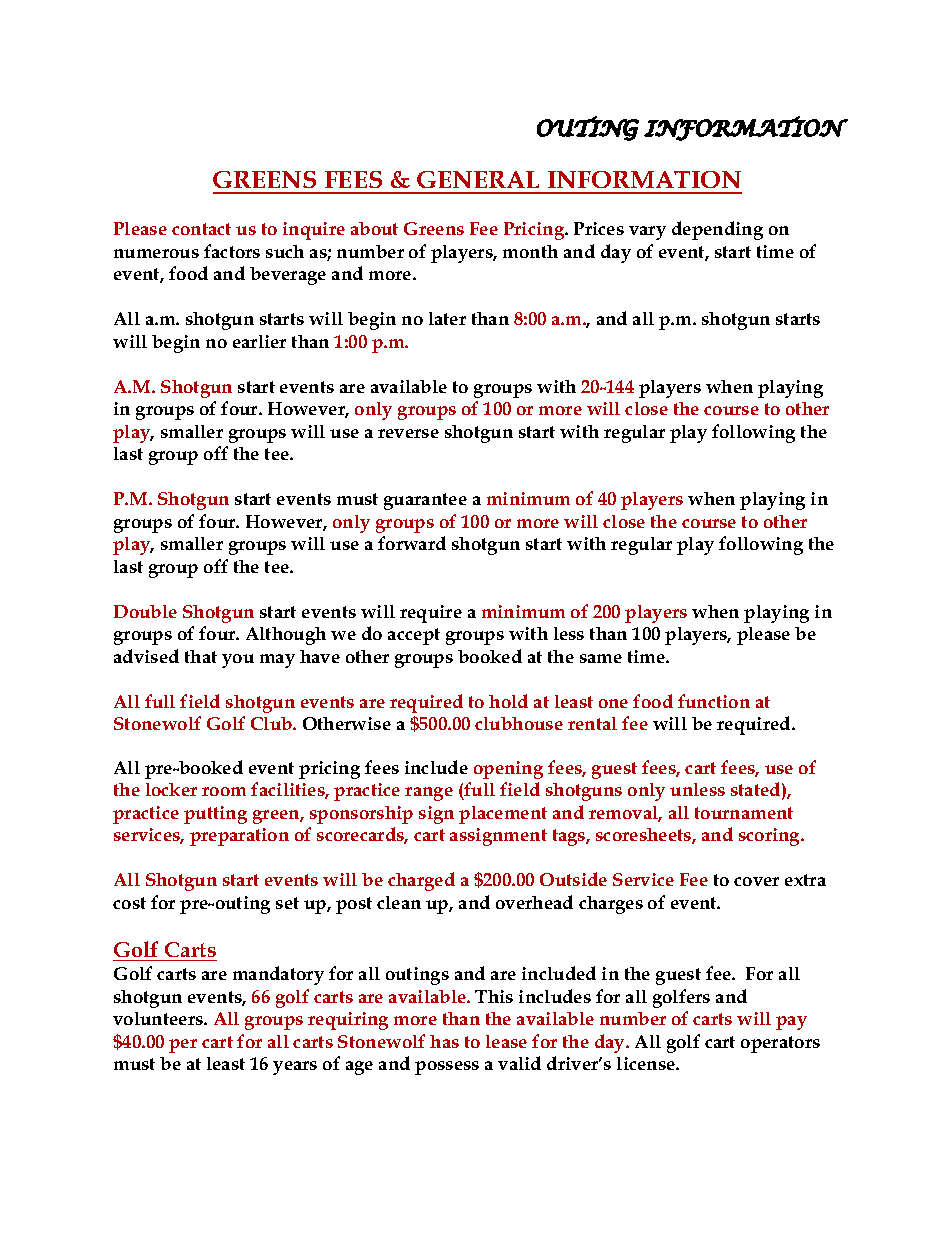 This page has width=952, height=1233. Describe the element at coordinates (425, 501) in the page. I see `guarantee` at that location.
